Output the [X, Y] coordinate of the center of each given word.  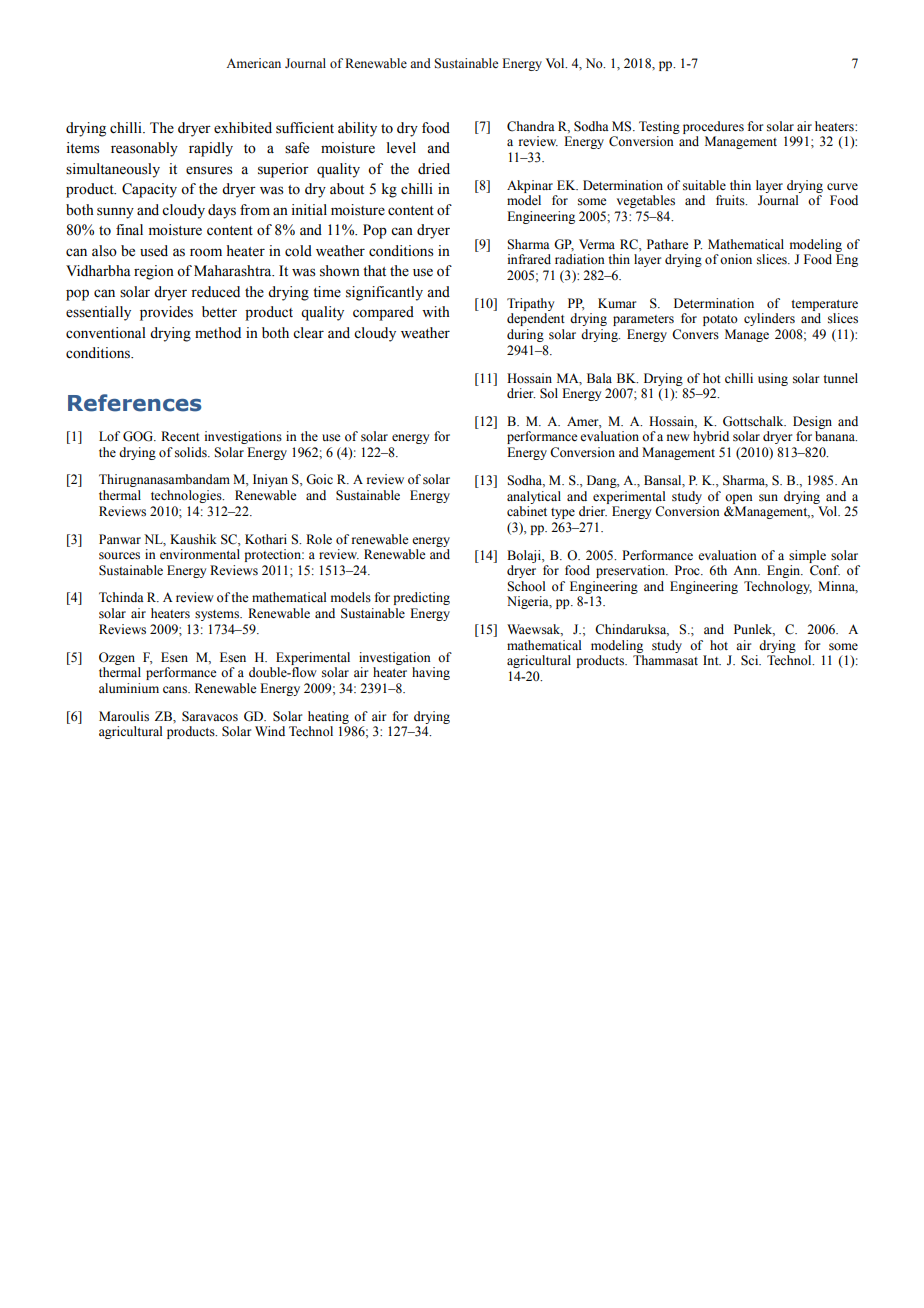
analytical [534, 497]
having [431, 673]
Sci [751, 660]
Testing [659, 127]
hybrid [711, 437]
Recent [180, 436]
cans [176, 690]
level [401, 148]
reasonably [144, 149]
